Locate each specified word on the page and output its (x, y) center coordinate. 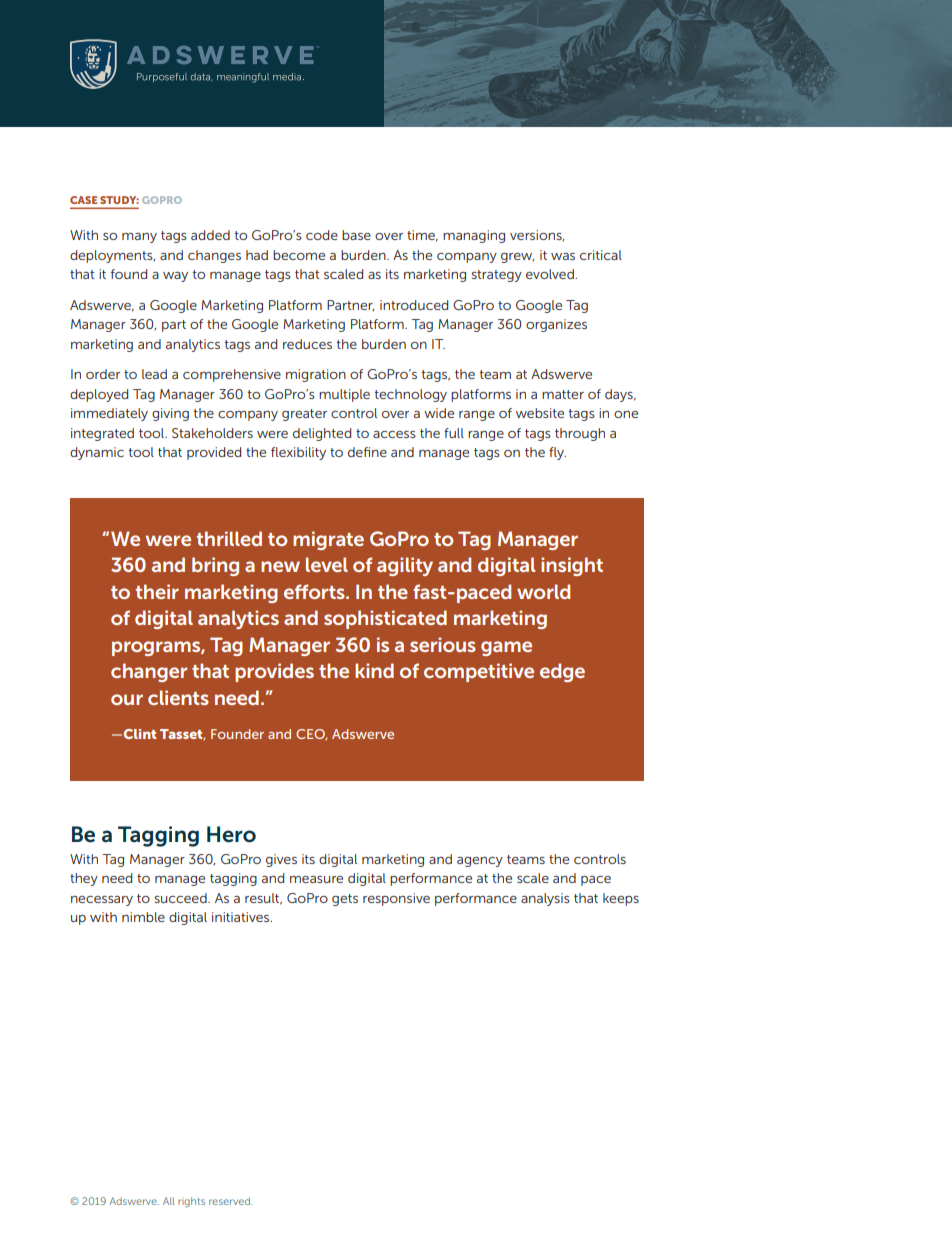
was (563, 256)
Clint (140, 734)
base (356, 235)
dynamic (97, 453)
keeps (621, 899)
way (175, 277)
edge (562, 672)
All (168, 1201)
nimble (143, 917)
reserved (230, 1201)
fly (557, 453)
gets (345, 900)
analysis (545, 899)
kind (374, 670)
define (367, 452)
